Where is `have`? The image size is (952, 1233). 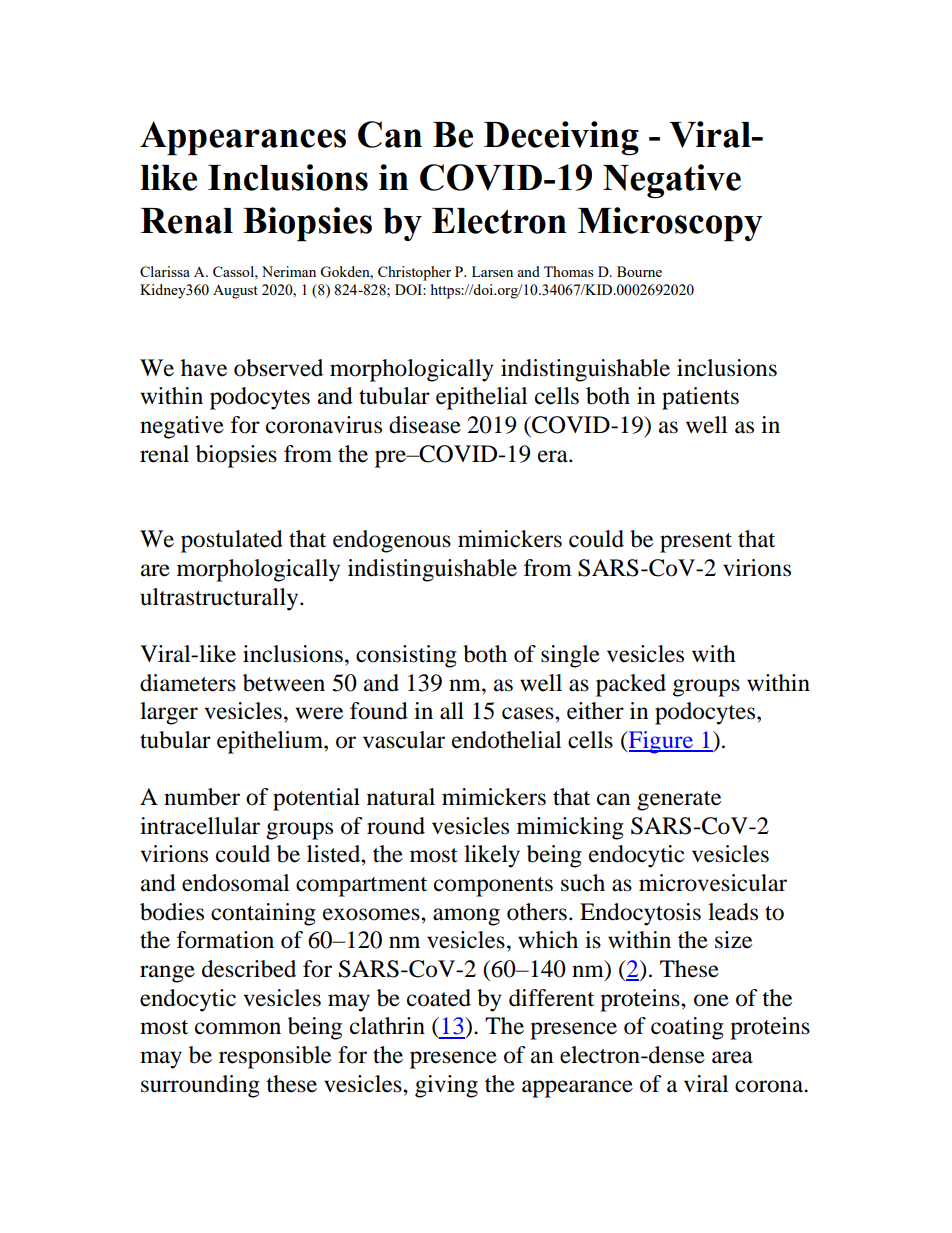
have is located at coordinates (204, 368).
